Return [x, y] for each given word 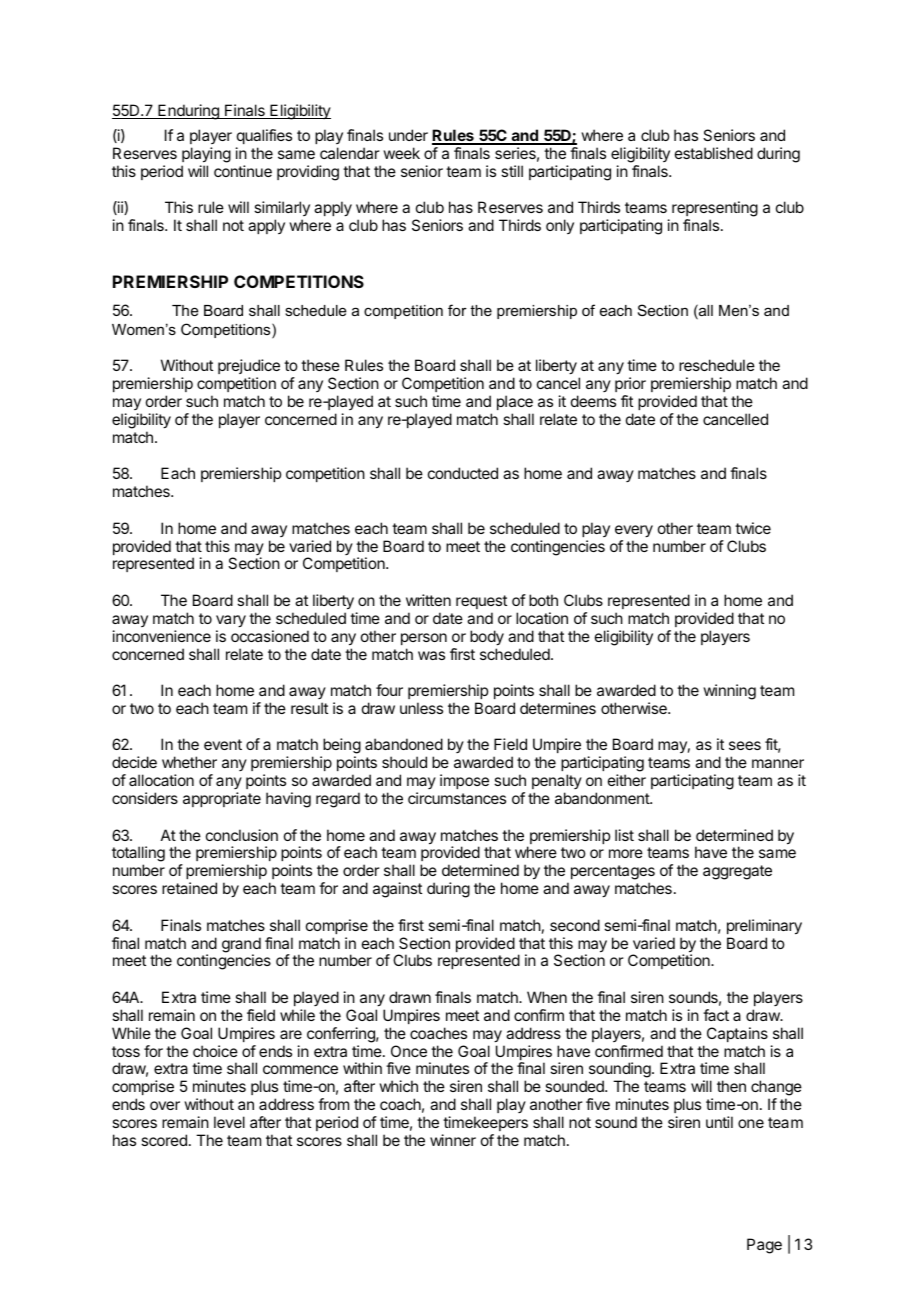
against [397, 890]
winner [453, 1140]
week [401, 153]
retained [189, 888]
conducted [463, 473]
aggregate [737, 872]
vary [231, 621]
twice [753, 528]
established [714, 153]
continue [243, 171]
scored [164, 1140]
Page [764, 1246]
